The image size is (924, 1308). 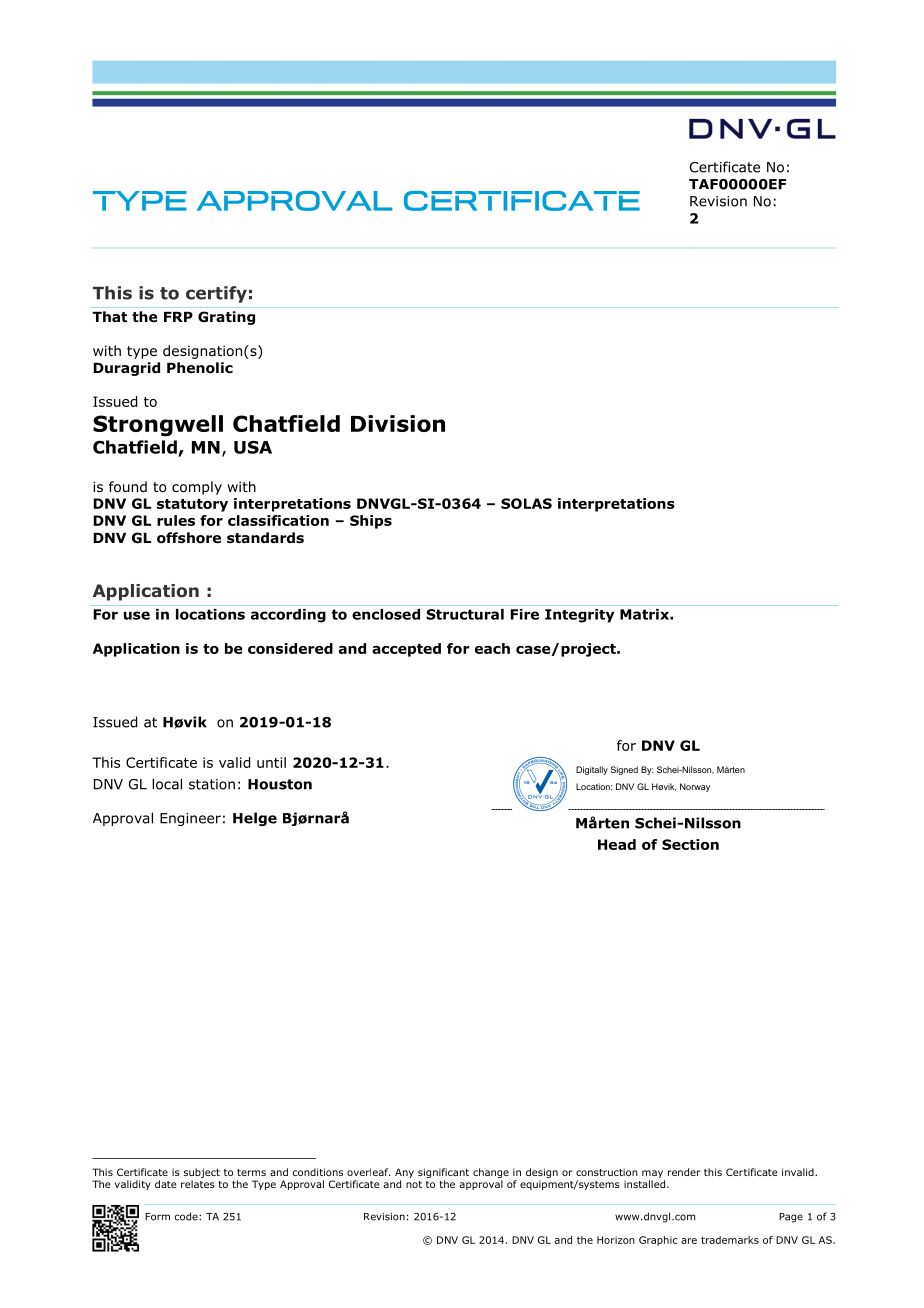 I want to click on Head, so click(x=617, y=844).
